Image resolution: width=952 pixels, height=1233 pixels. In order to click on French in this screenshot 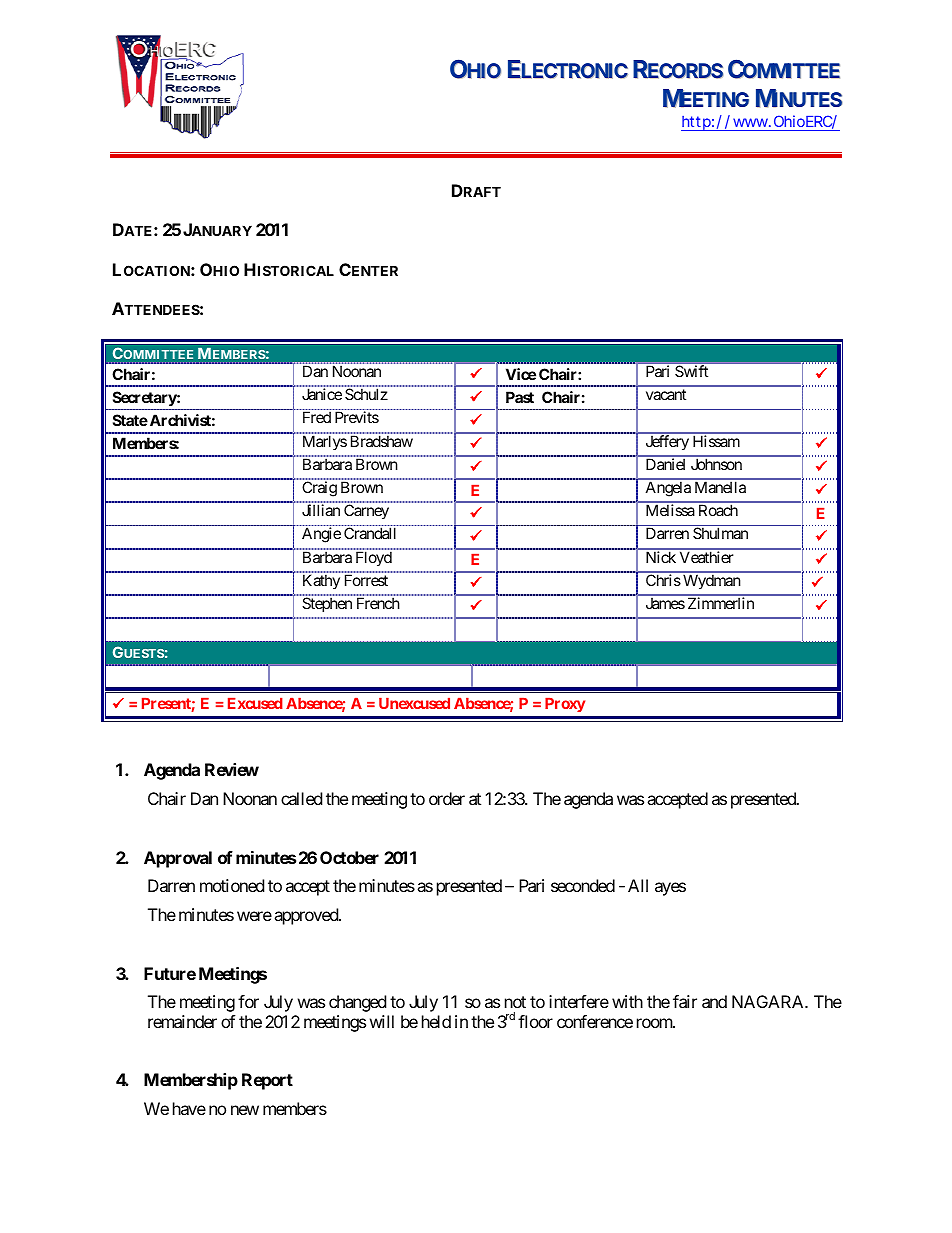, I will do `click(378, 603)`.
